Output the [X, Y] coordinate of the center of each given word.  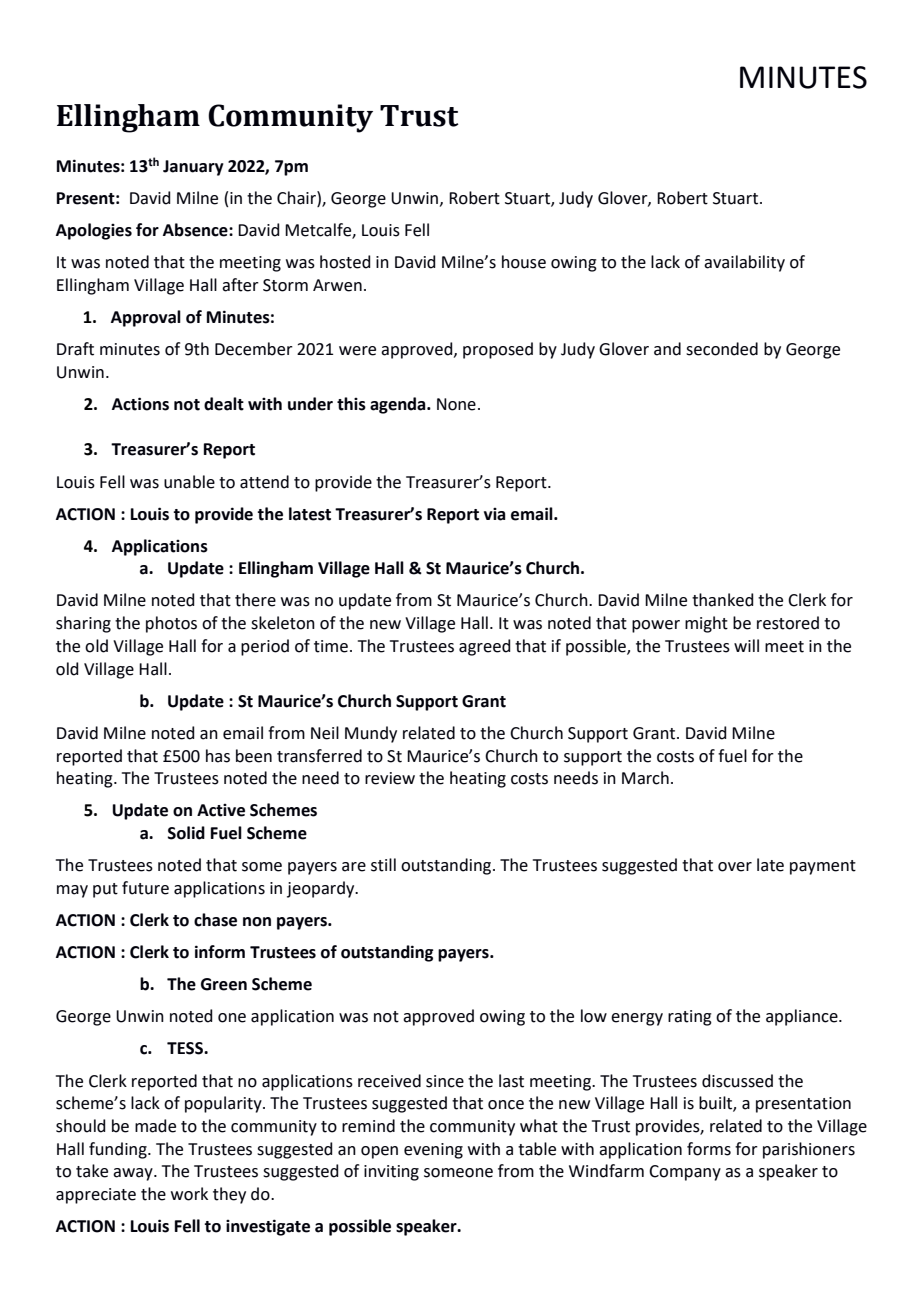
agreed [485, 647]
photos [171, 624]
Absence [196, 230]
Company [685, 1173]
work [189, 1194]
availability [744, 263]
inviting [391, 1173]
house [524, 262]
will [746, 645]
